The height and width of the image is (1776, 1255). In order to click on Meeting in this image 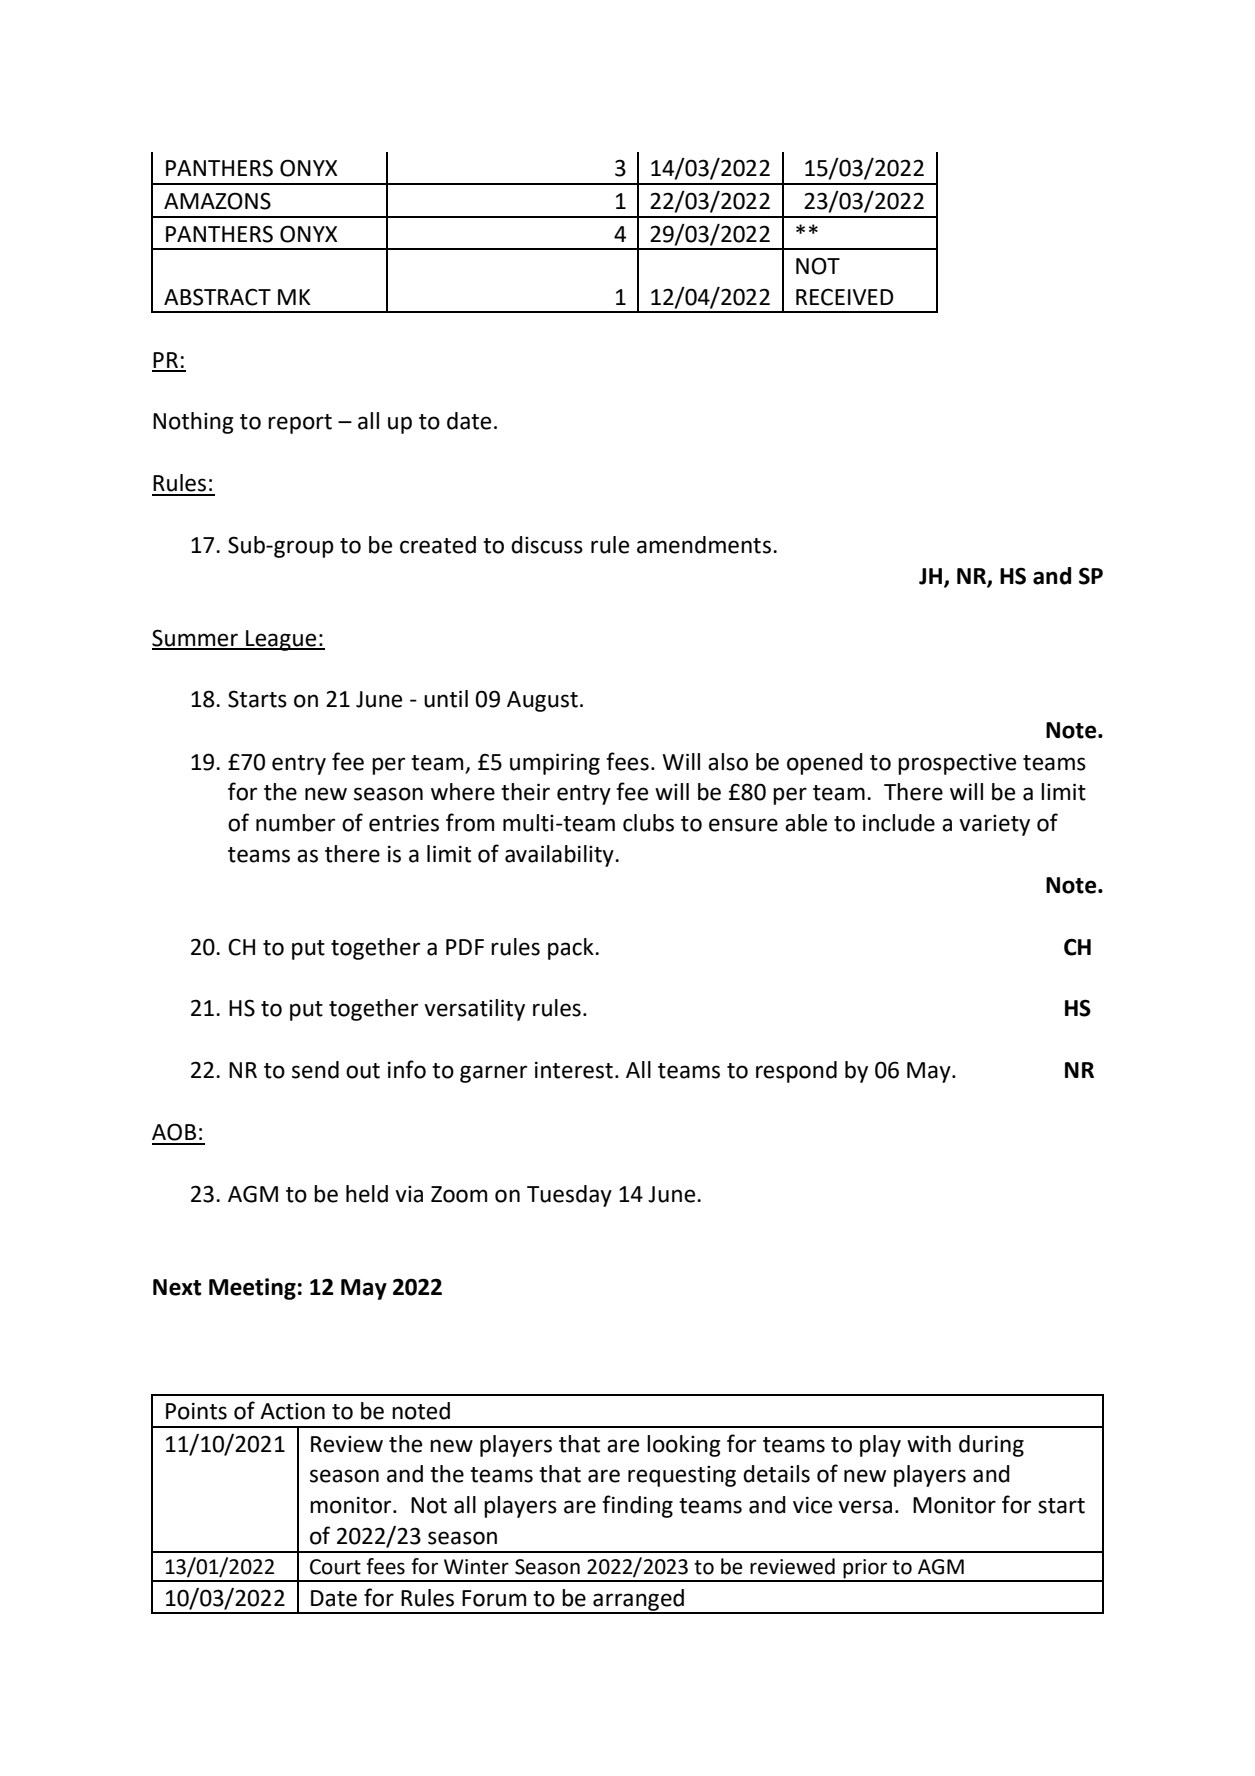, I will do `click(252, 1289)`.
